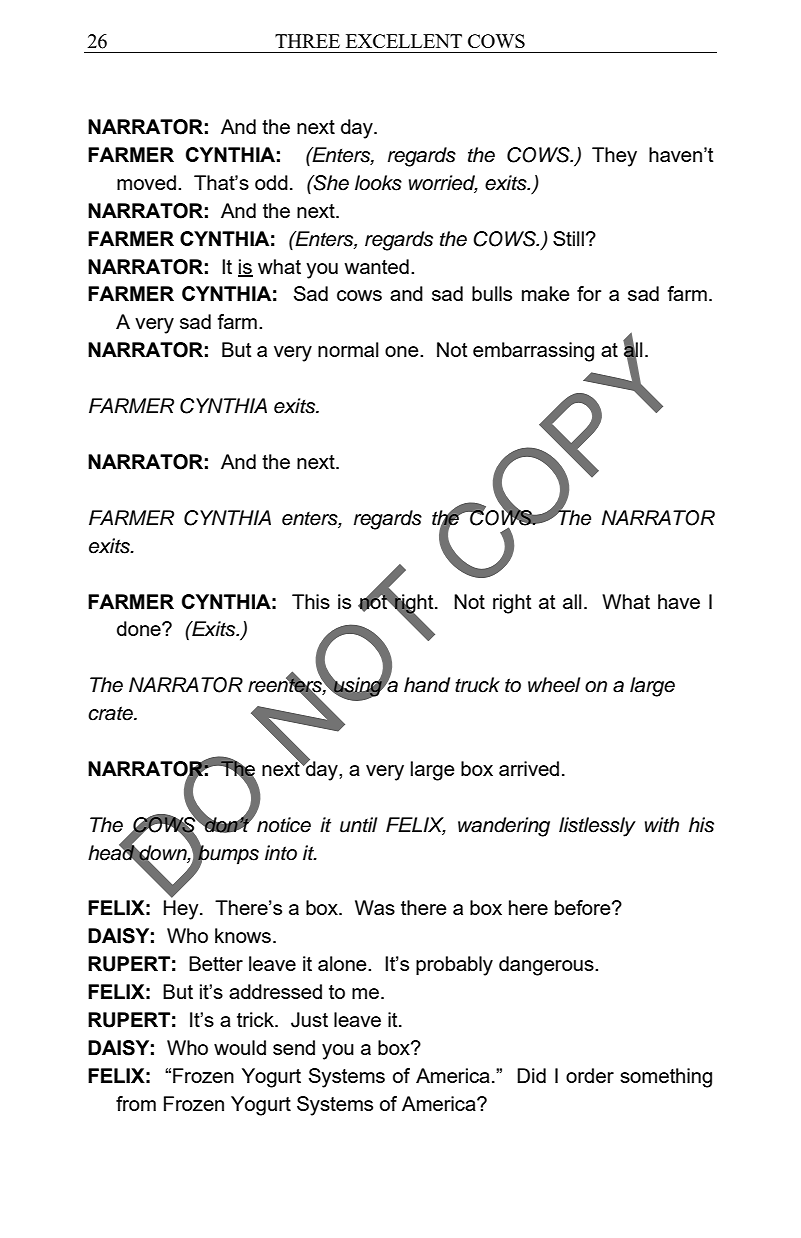 The image size is (801, 1238). I want to click on Just, so click(309, 1020).
